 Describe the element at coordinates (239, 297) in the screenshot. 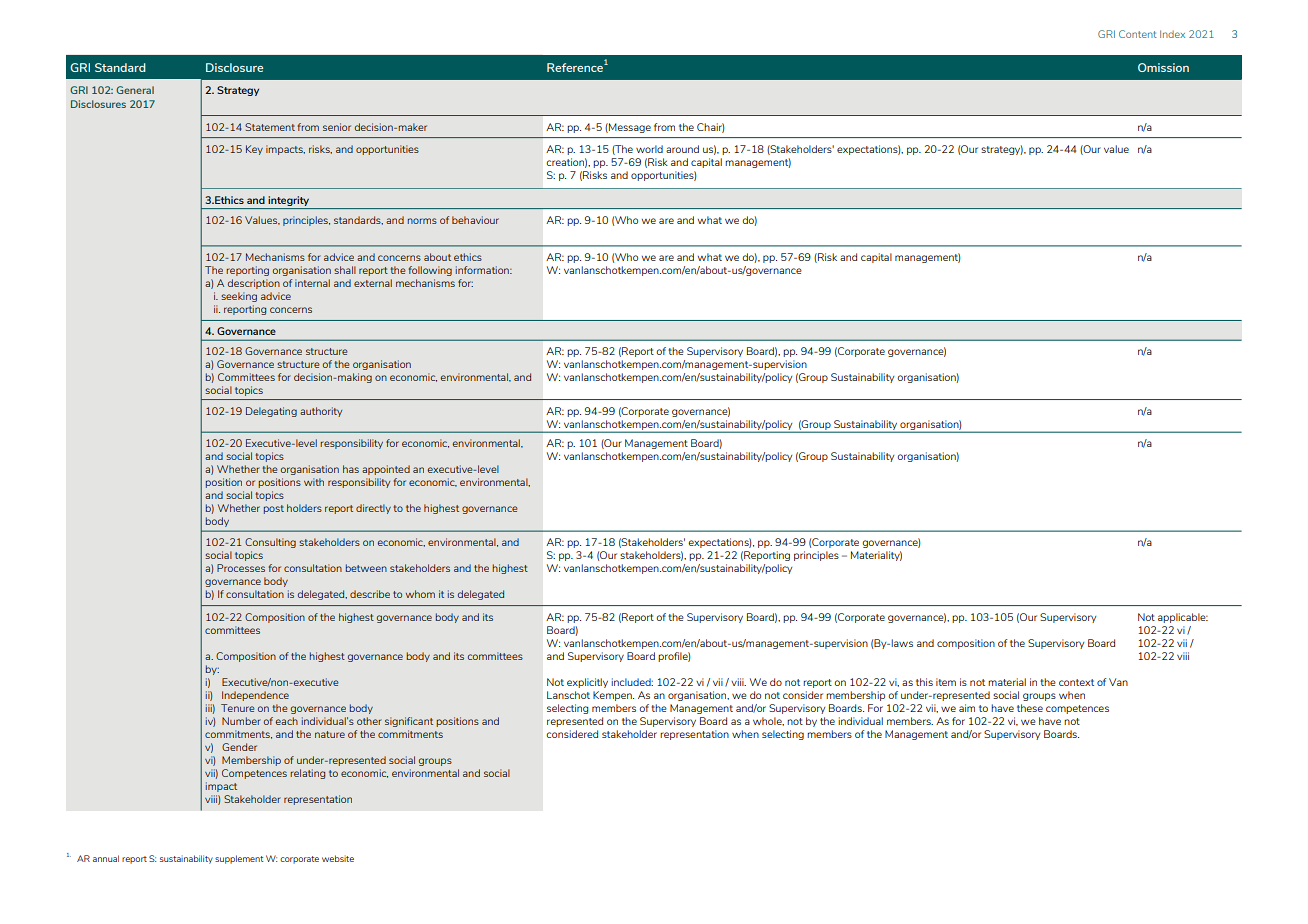

I see `seeking` at that location.
